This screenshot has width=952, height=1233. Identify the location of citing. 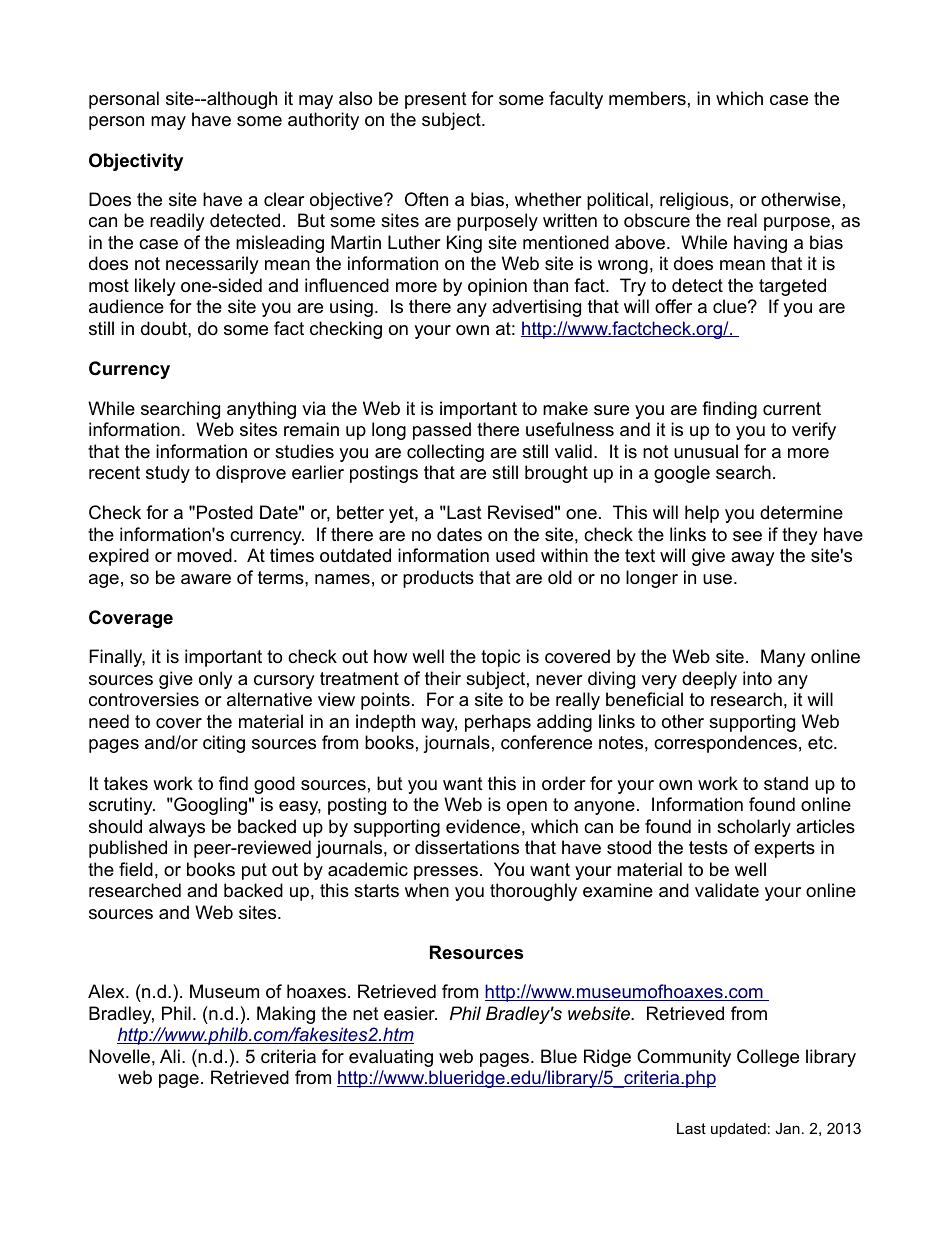
(224, 744).
